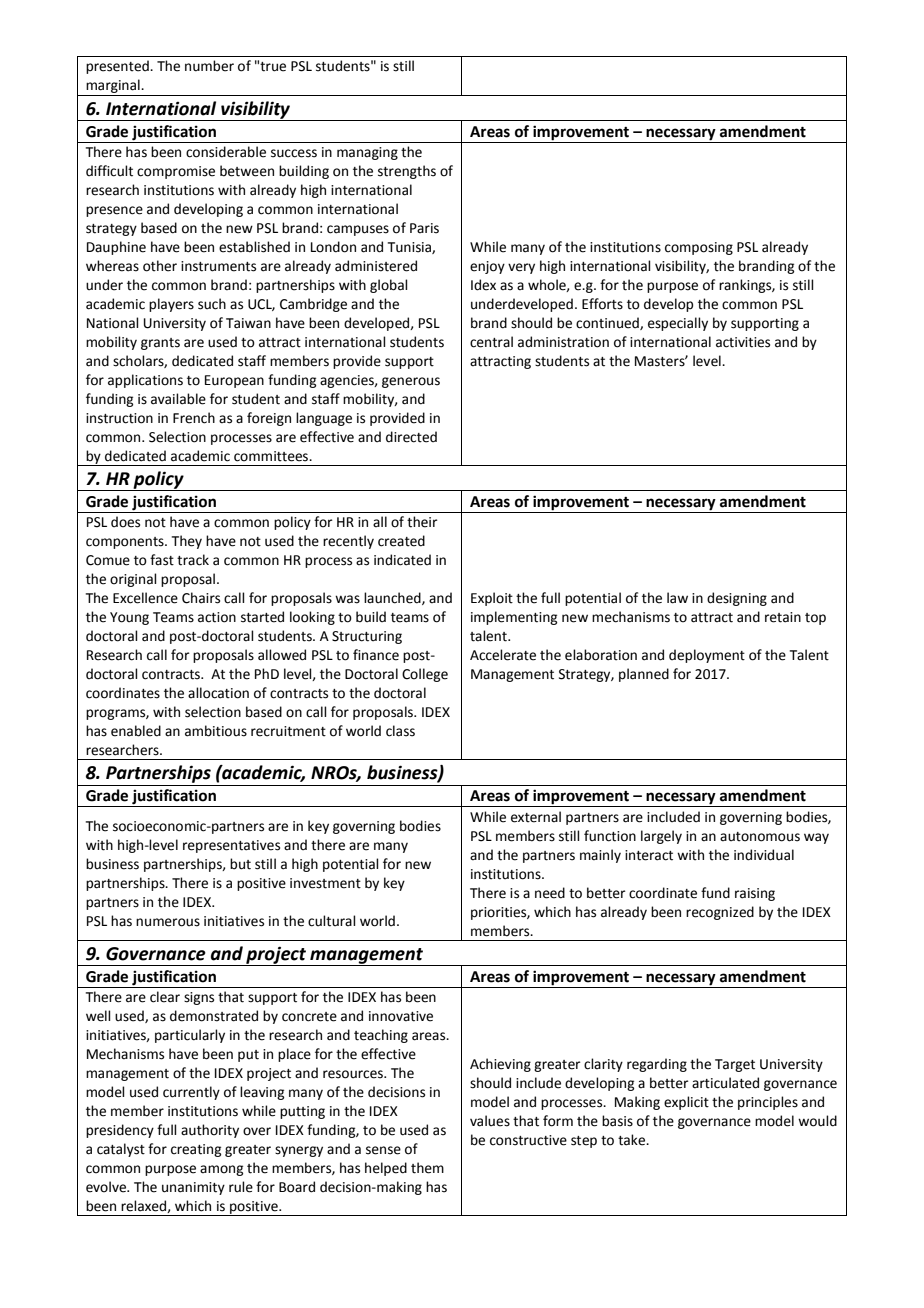 Image resolution: width=924 pixels, height=1308 pixels. I want to click on number, so click(209, 66).
